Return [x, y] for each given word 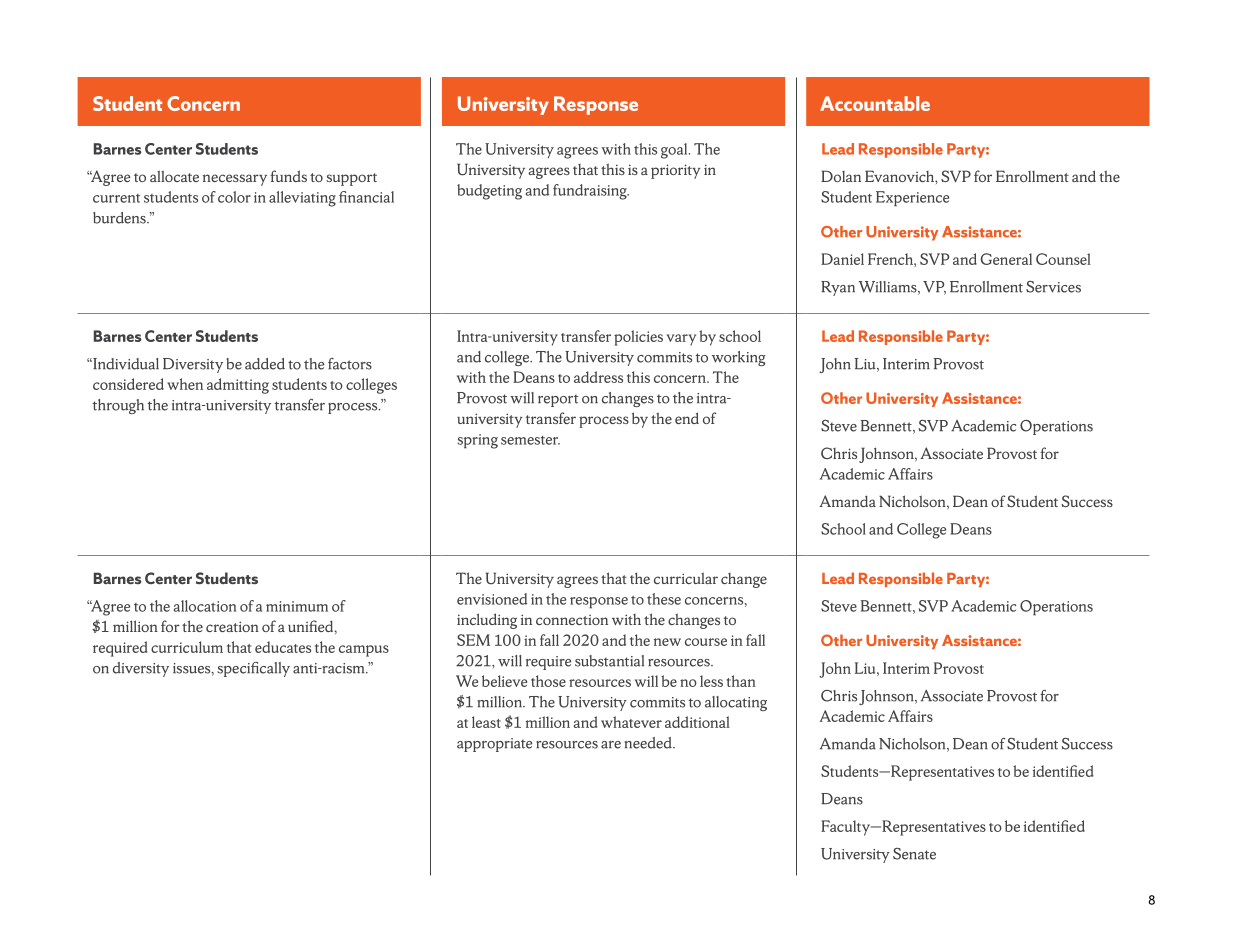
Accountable [875, 103]
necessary [235, 180]
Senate [914, 854]
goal [675, 151]
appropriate [495, 745]
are [611, 745]
